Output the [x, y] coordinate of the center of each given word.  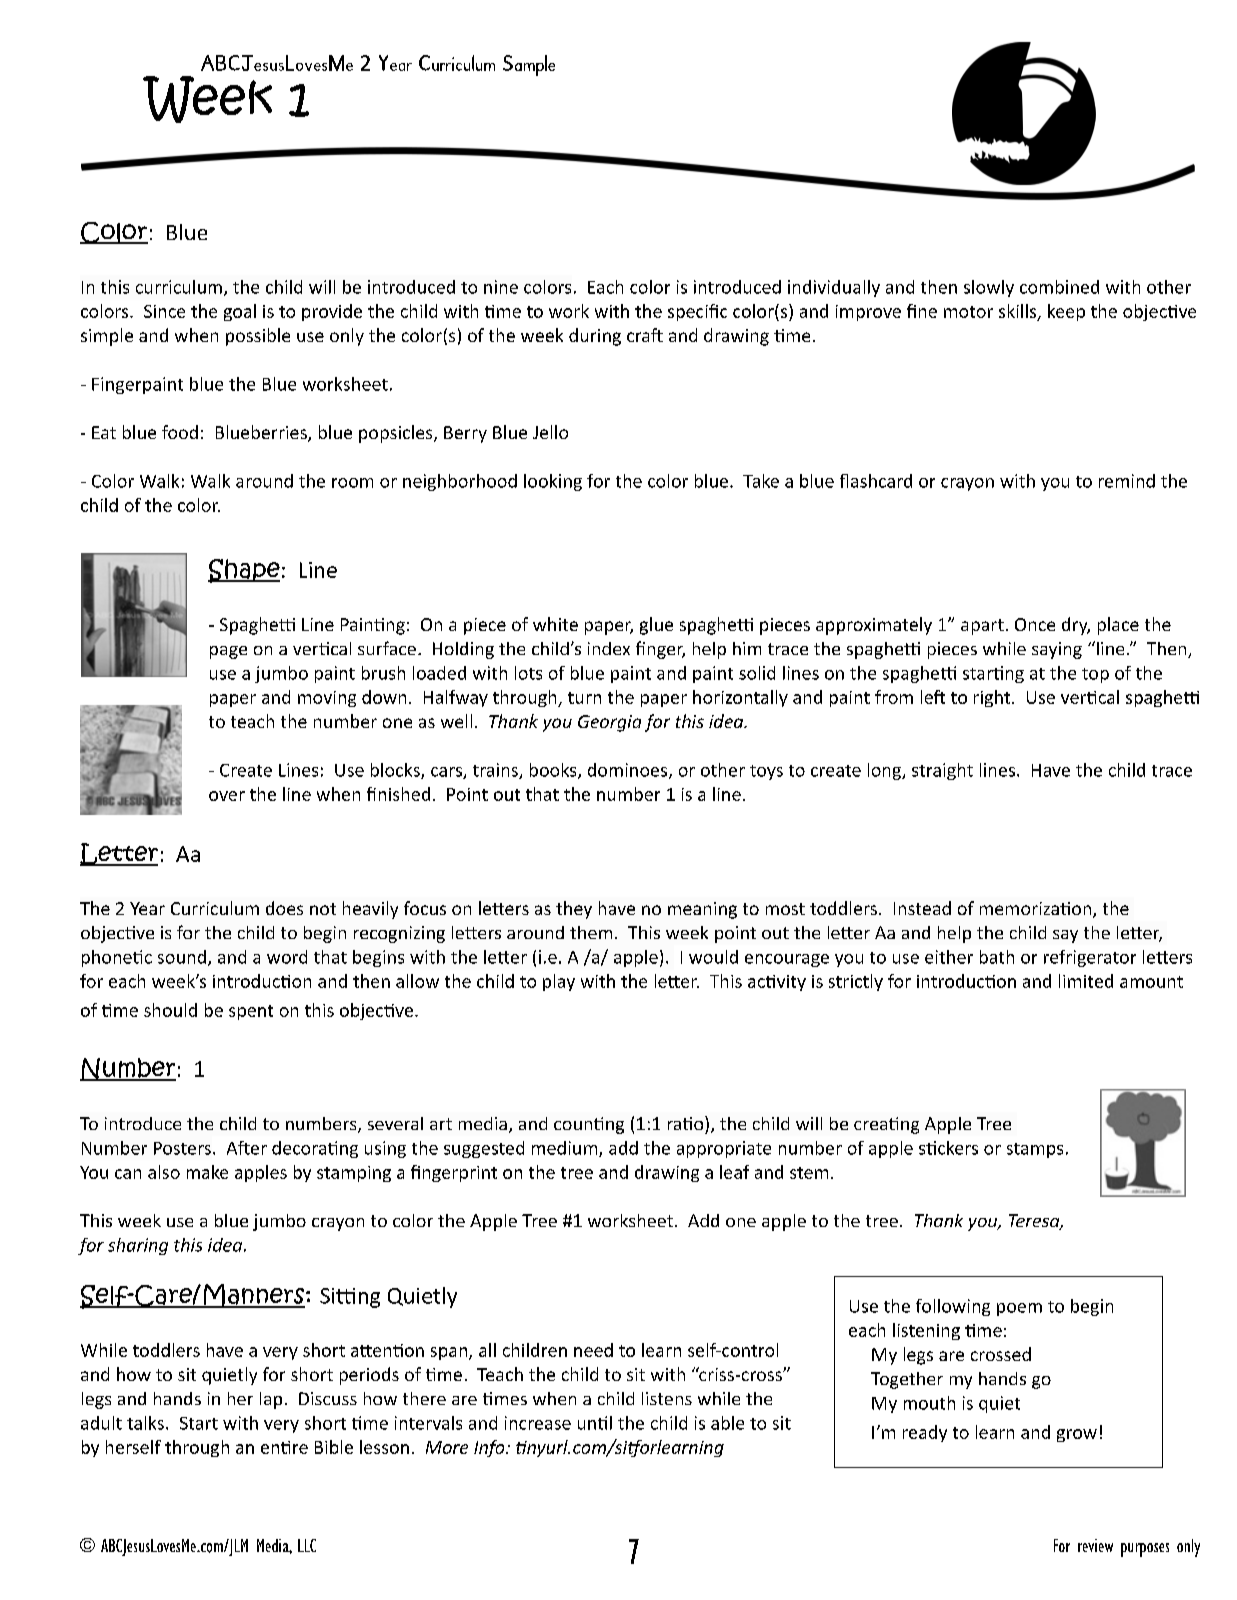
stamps [1035, 1150]
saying [1057, 650]
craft [645, 335]
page [228, 652]
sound [182, 957]
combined [1059, 287]
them [591, 932]
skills [1019, 312]
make [207, 1172]
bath [997, 957]
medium [566, 1149]
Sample [529, 65]
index [609, 648]
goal [240, 312]
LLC [307, 1545]
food [180, 432]
